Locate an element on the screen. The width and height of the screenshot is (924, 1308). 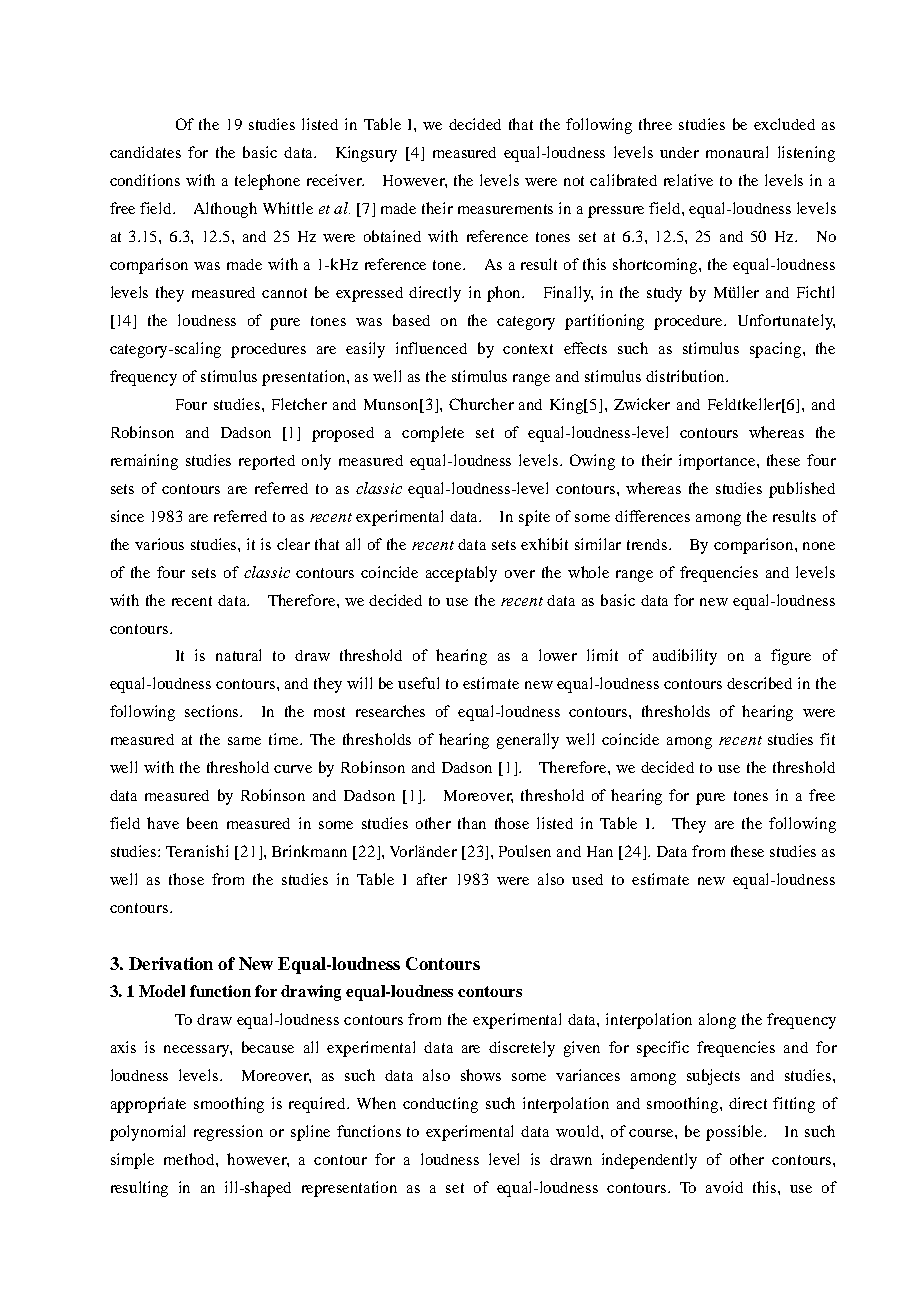
relative is located at coordinates (688, 180).
